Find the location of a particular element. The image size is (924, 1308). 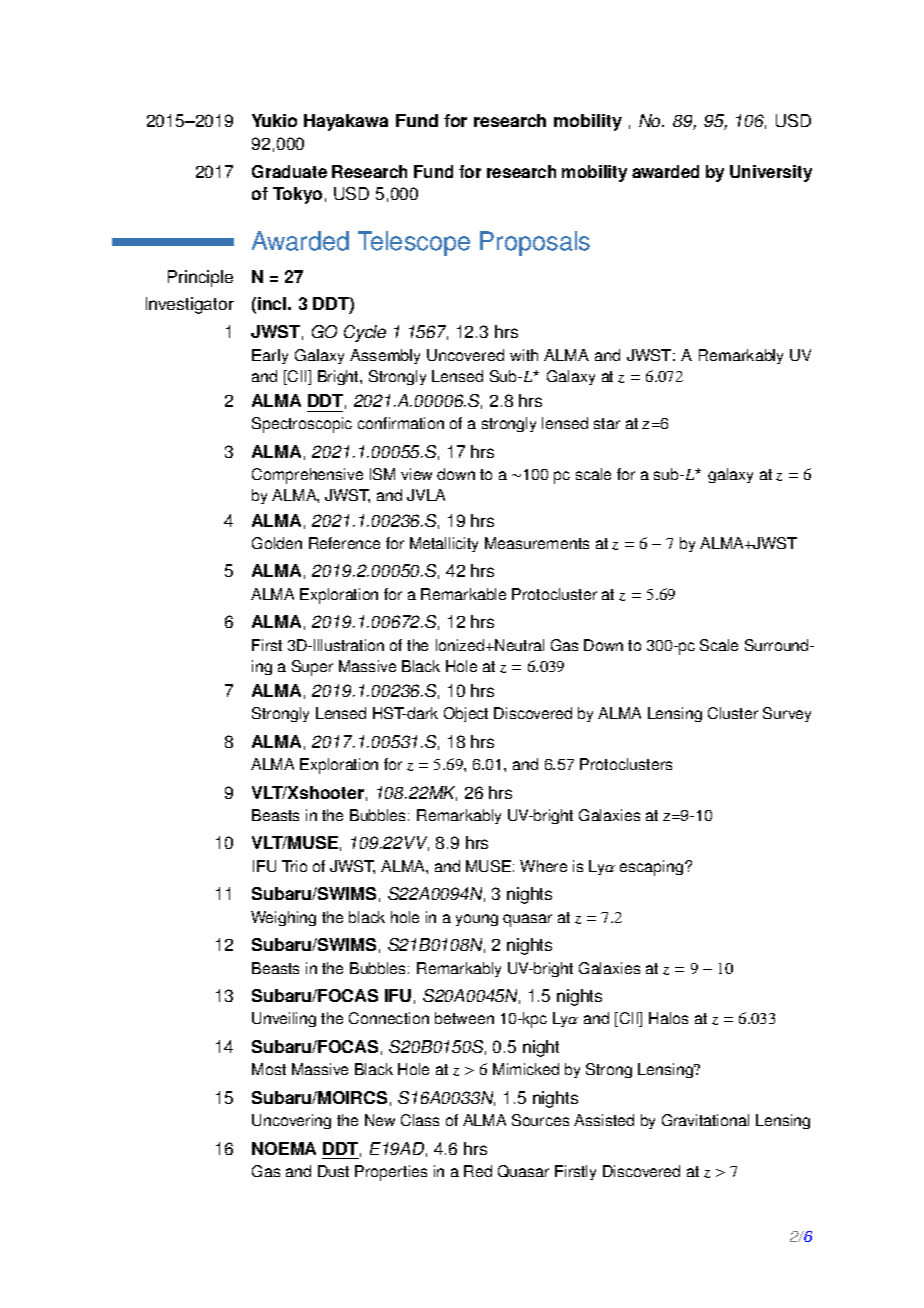

Weighing is located at coordinates (283, 918).
